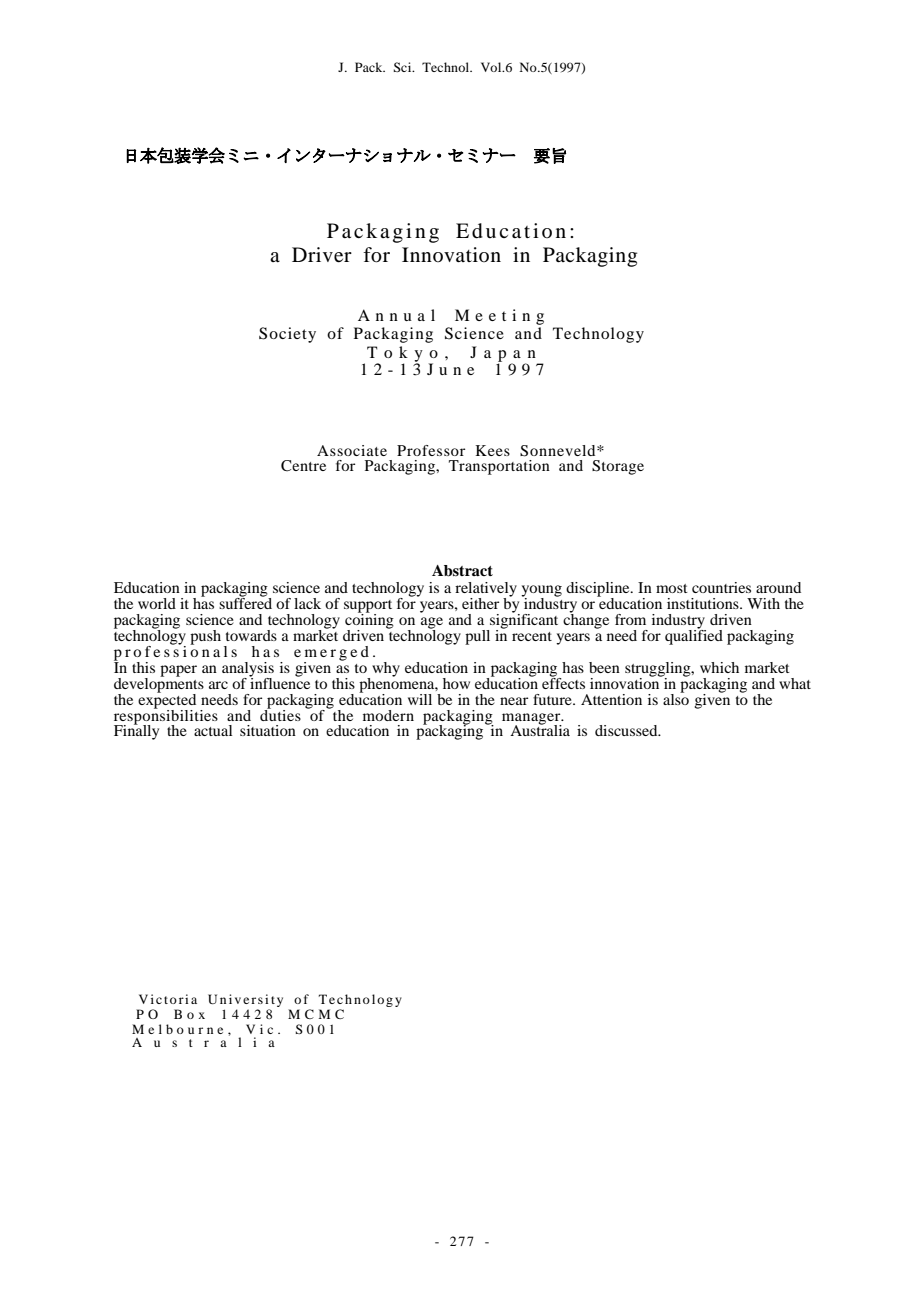 The height and width of the image is (1308, 924). Describe the element at coordinates (627, 730) in the image. I see `discussed` at that location.
